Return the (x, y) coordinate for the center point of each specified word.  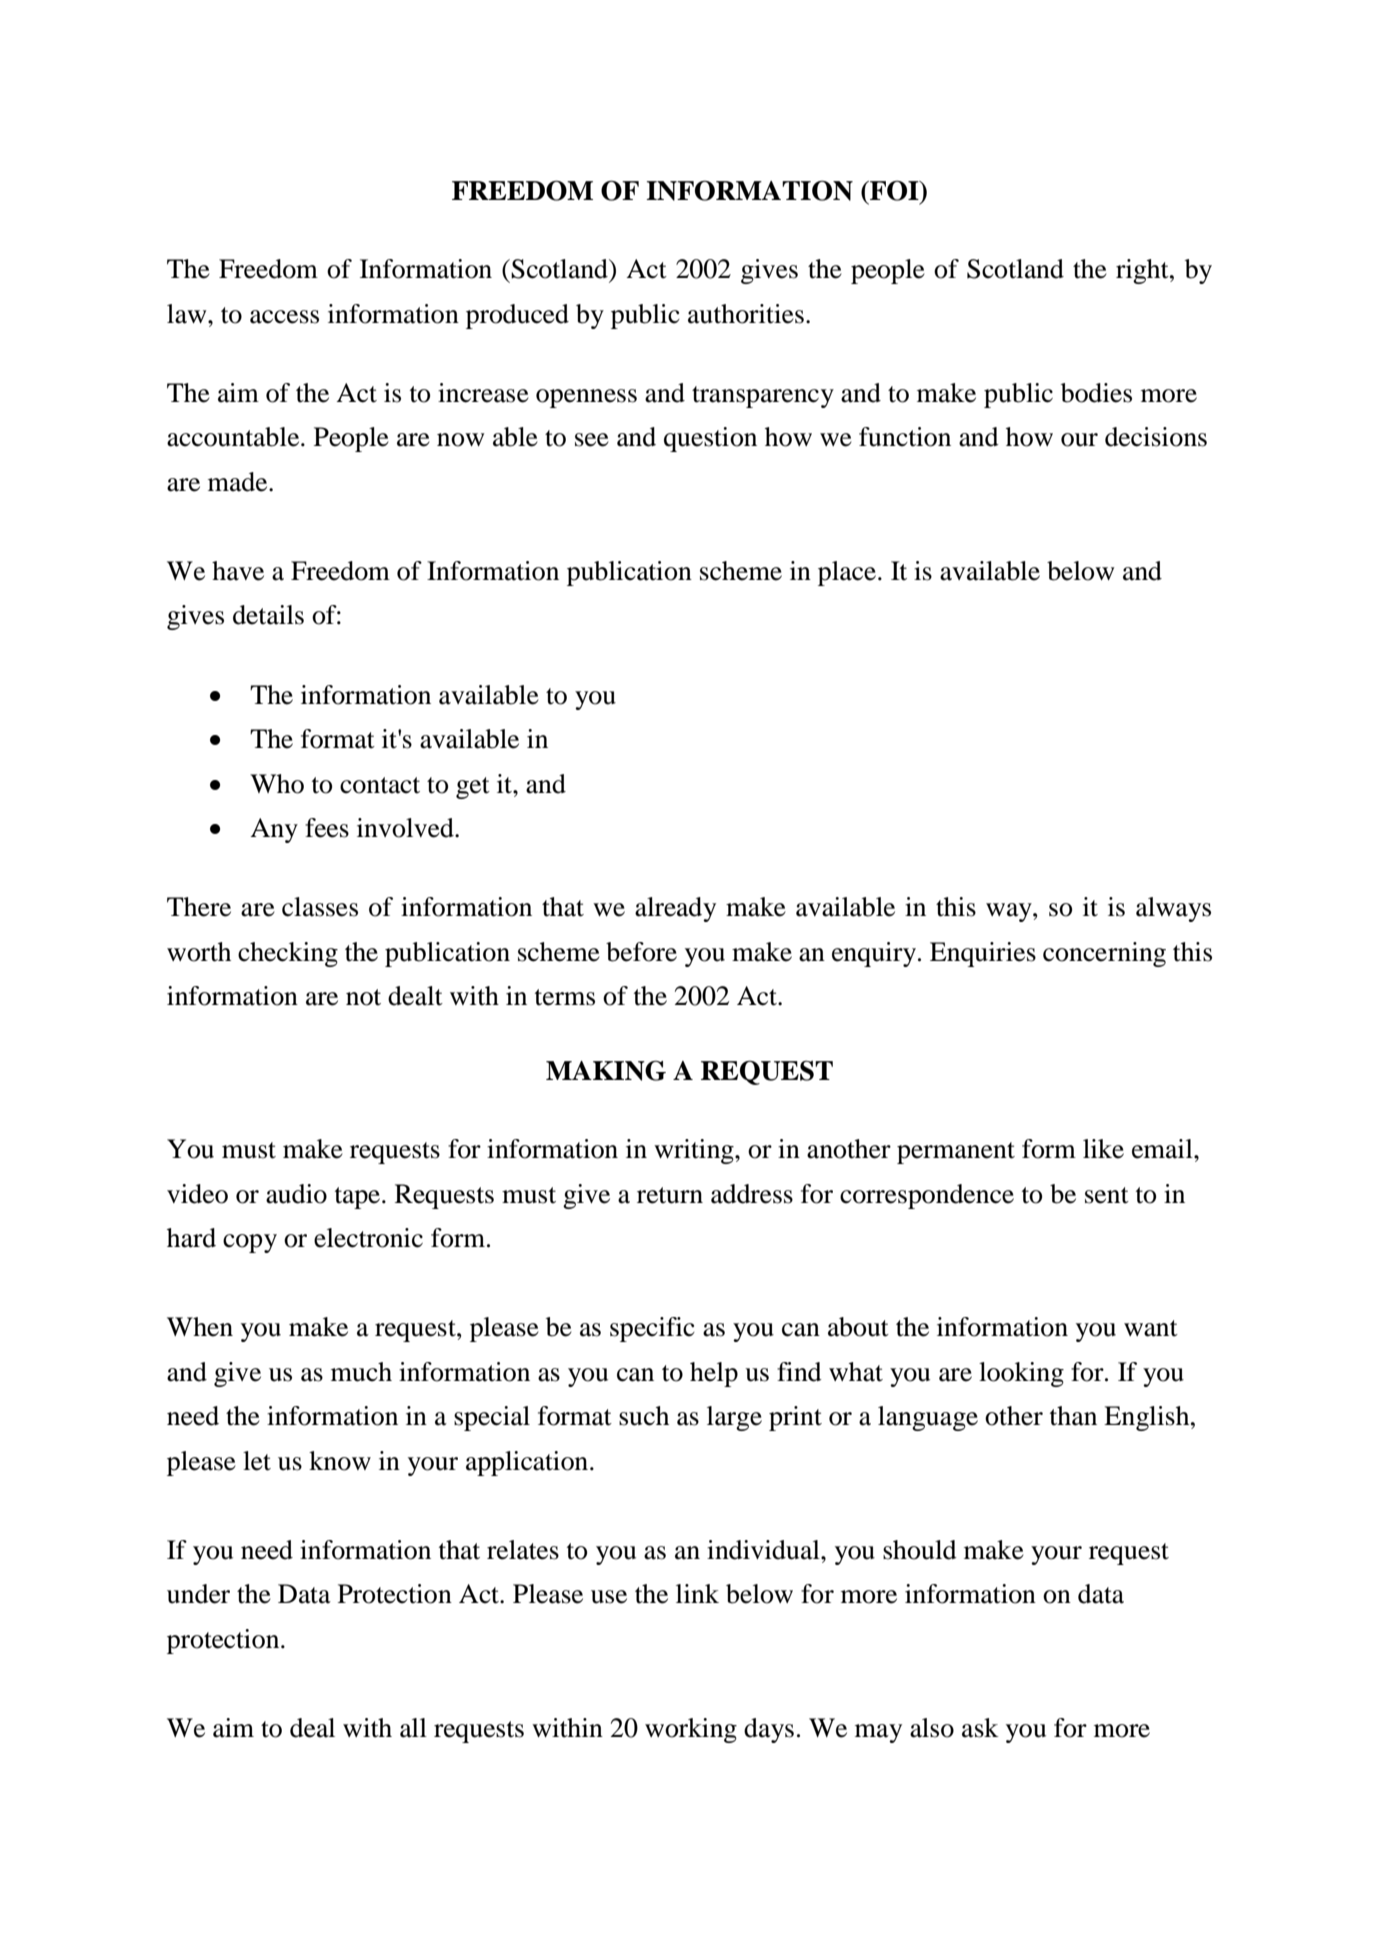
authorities (746, 314)
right (1143, 271)
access (284, 317)
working (691, 1730)
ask (980, 1728)
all (413, 1728)
